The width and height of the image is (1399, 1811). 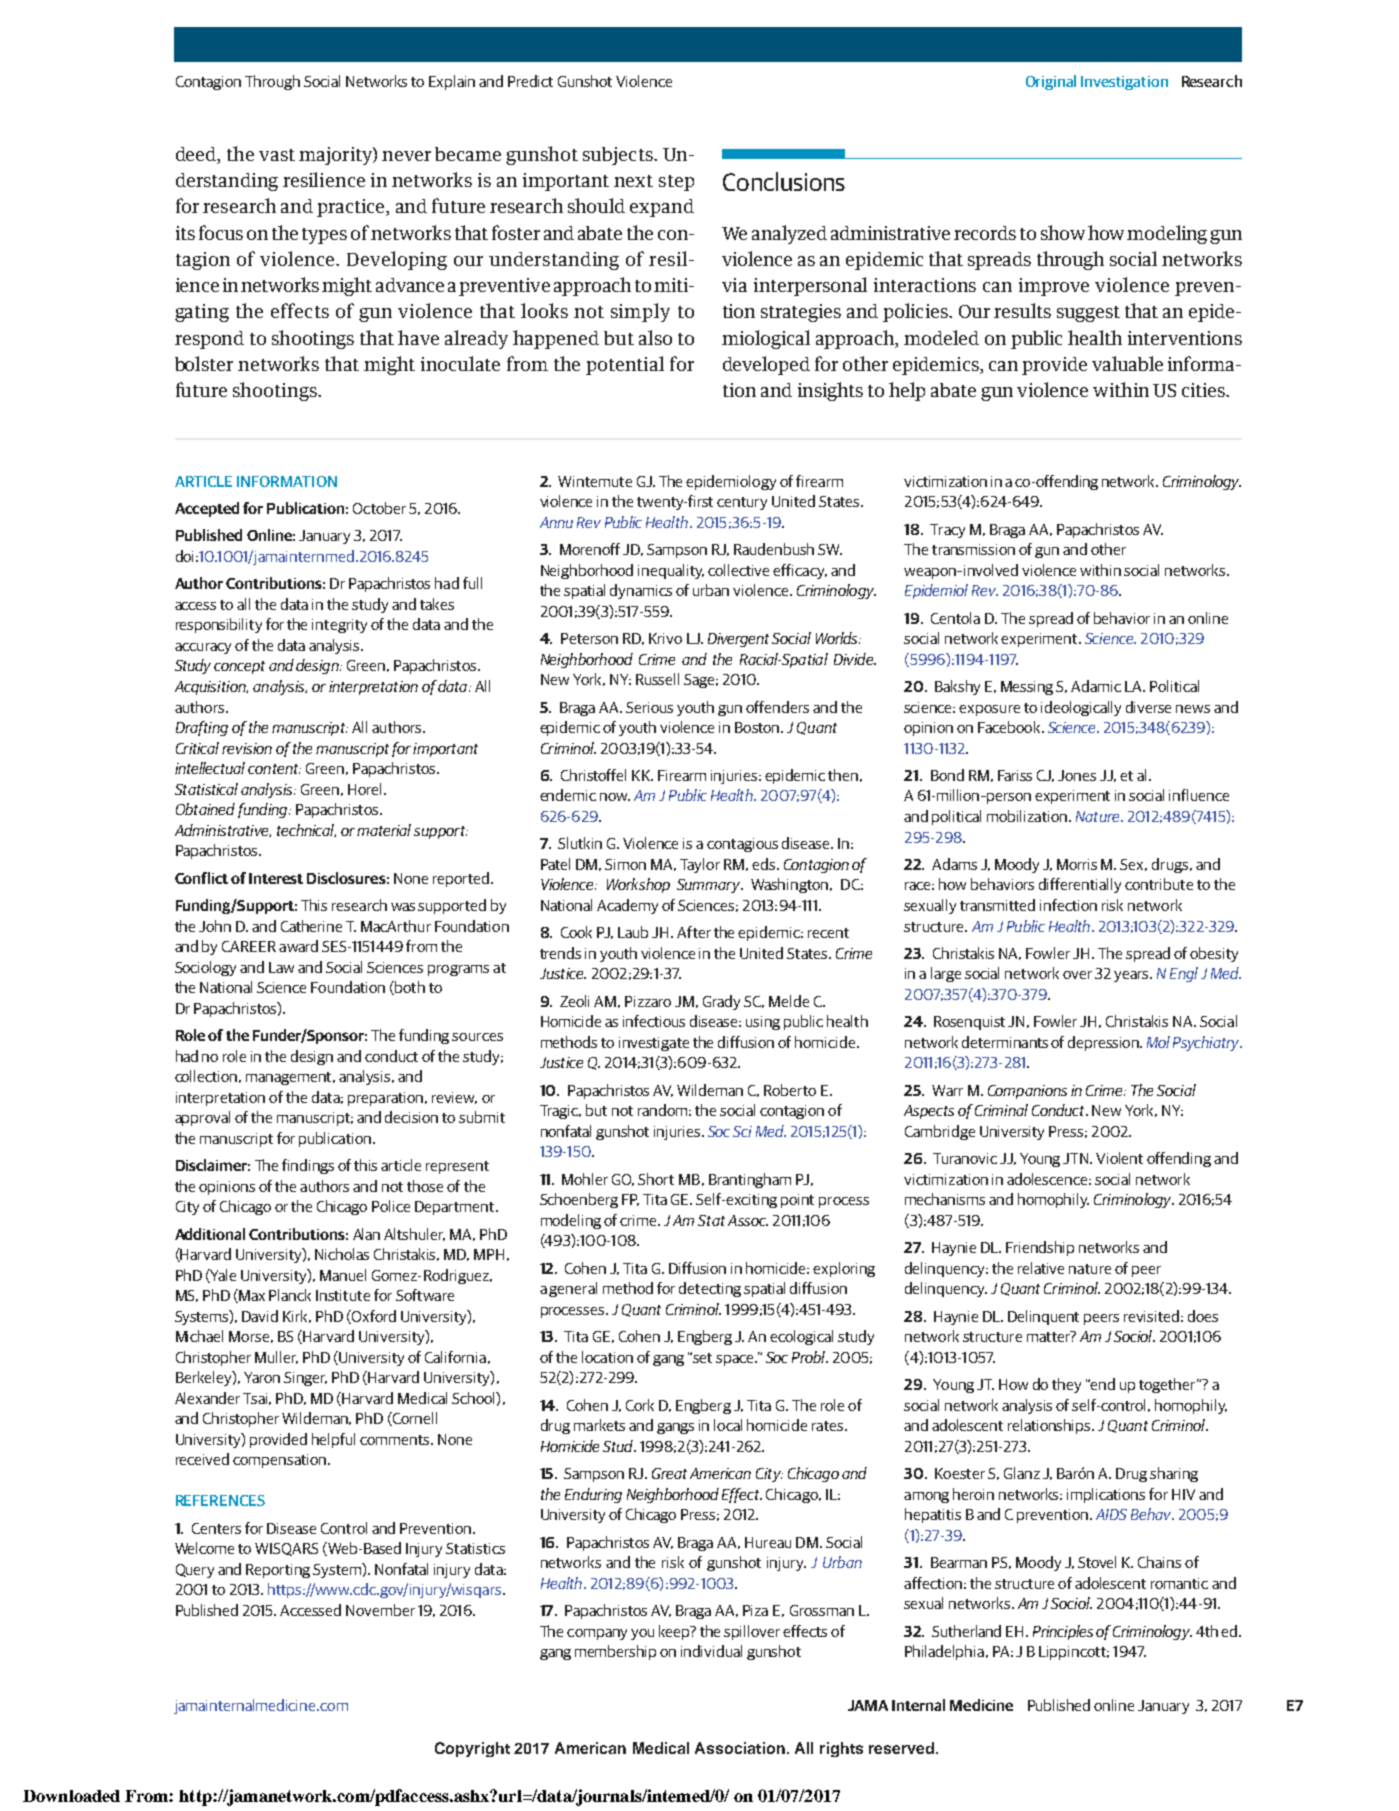 What do you see at coordinates (202, 1118) in the image?
I see `approval` at bounding box center [202, 1118].
